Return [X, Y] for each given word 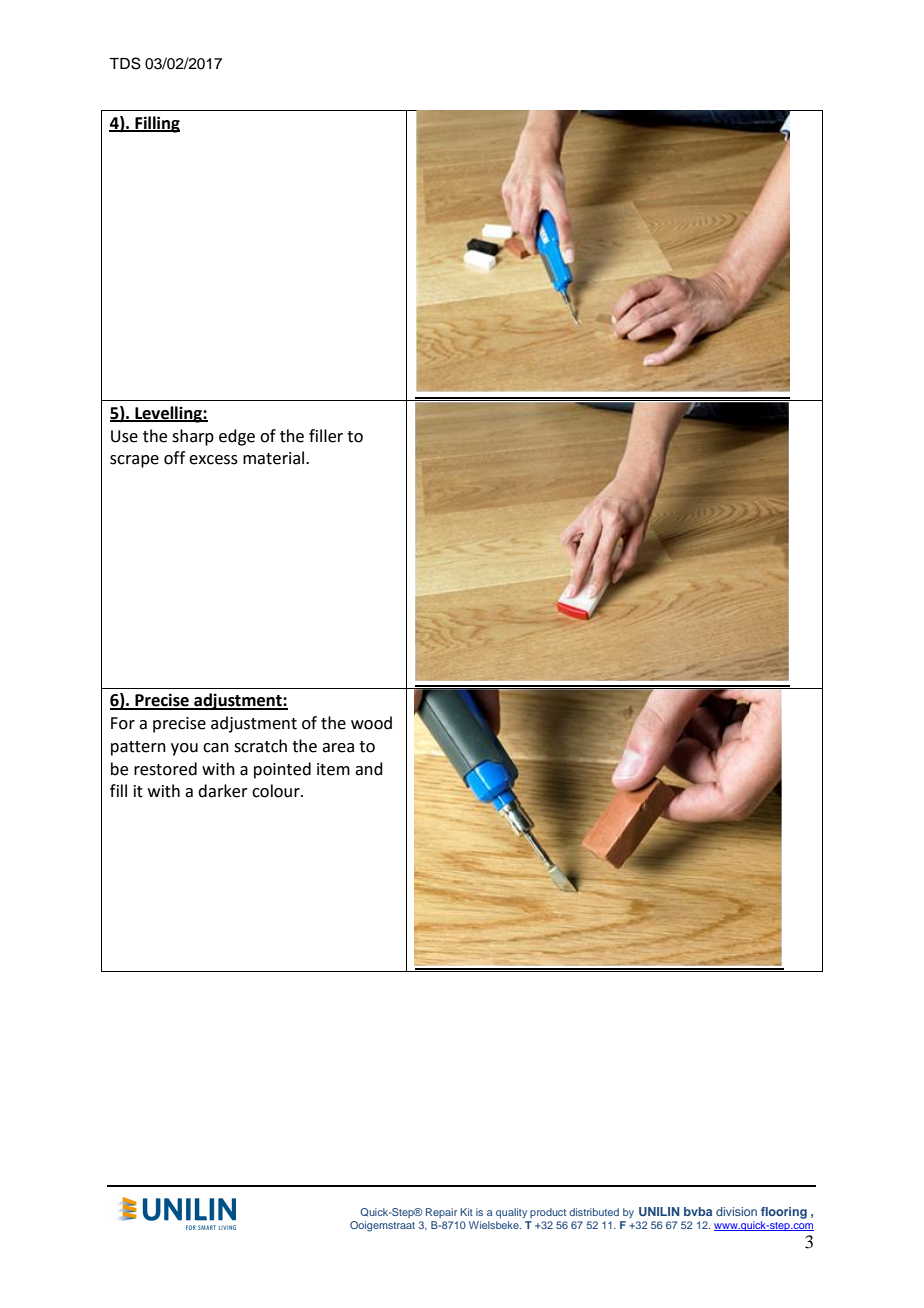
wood [371, 723]
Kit [466, 1212]
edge [237, 437]
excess [213, 460]
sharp [193, 437]
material [275, 458]
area [338, 748]
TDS [125, 63]
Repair [441, 1213]
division [736, 1211]
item [333, 769]
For [123, 723]
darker [223, 791]
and [369, 769]
